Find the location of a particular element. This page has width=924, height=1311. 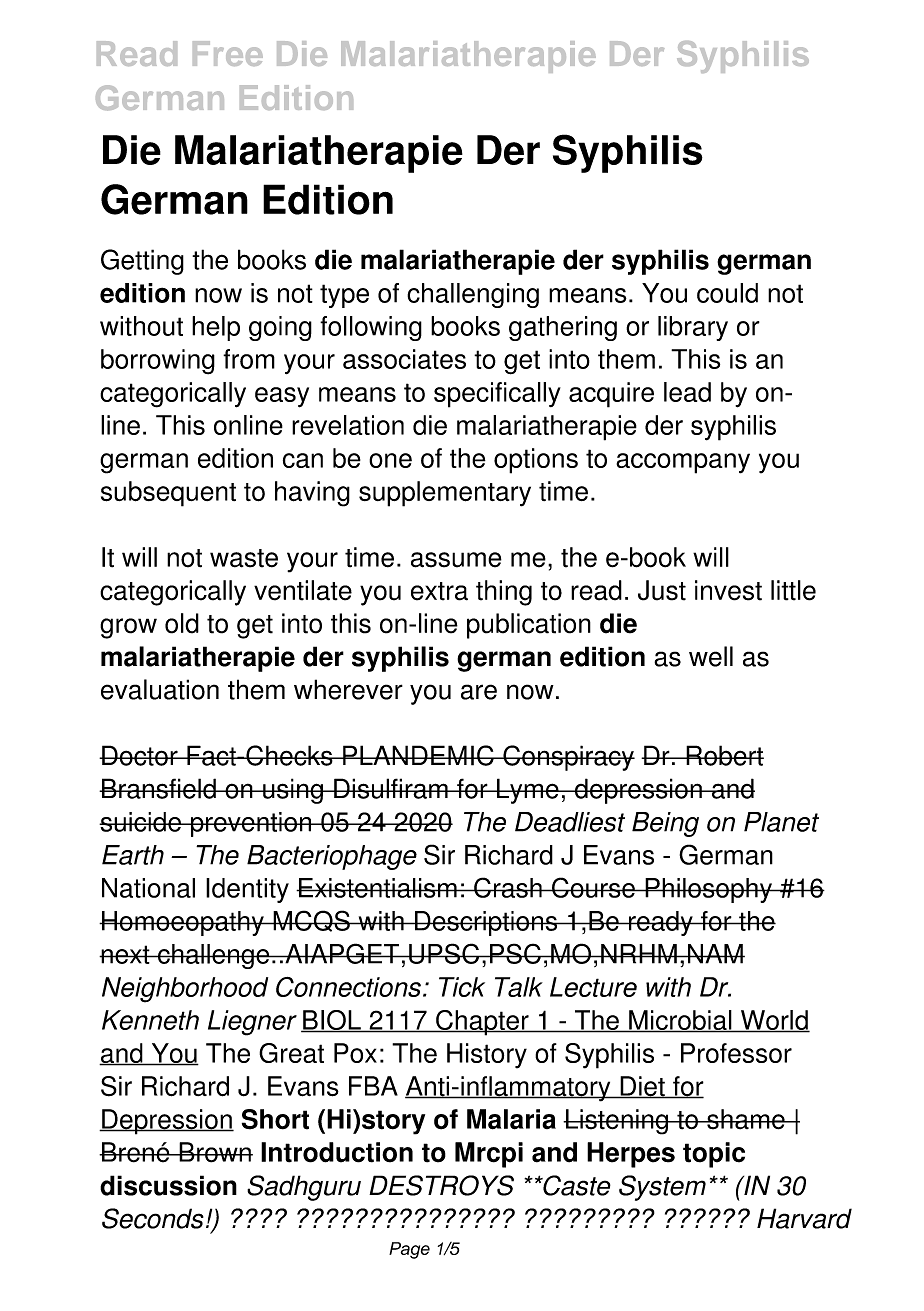

Crash is located at coordinates (508, 887).
